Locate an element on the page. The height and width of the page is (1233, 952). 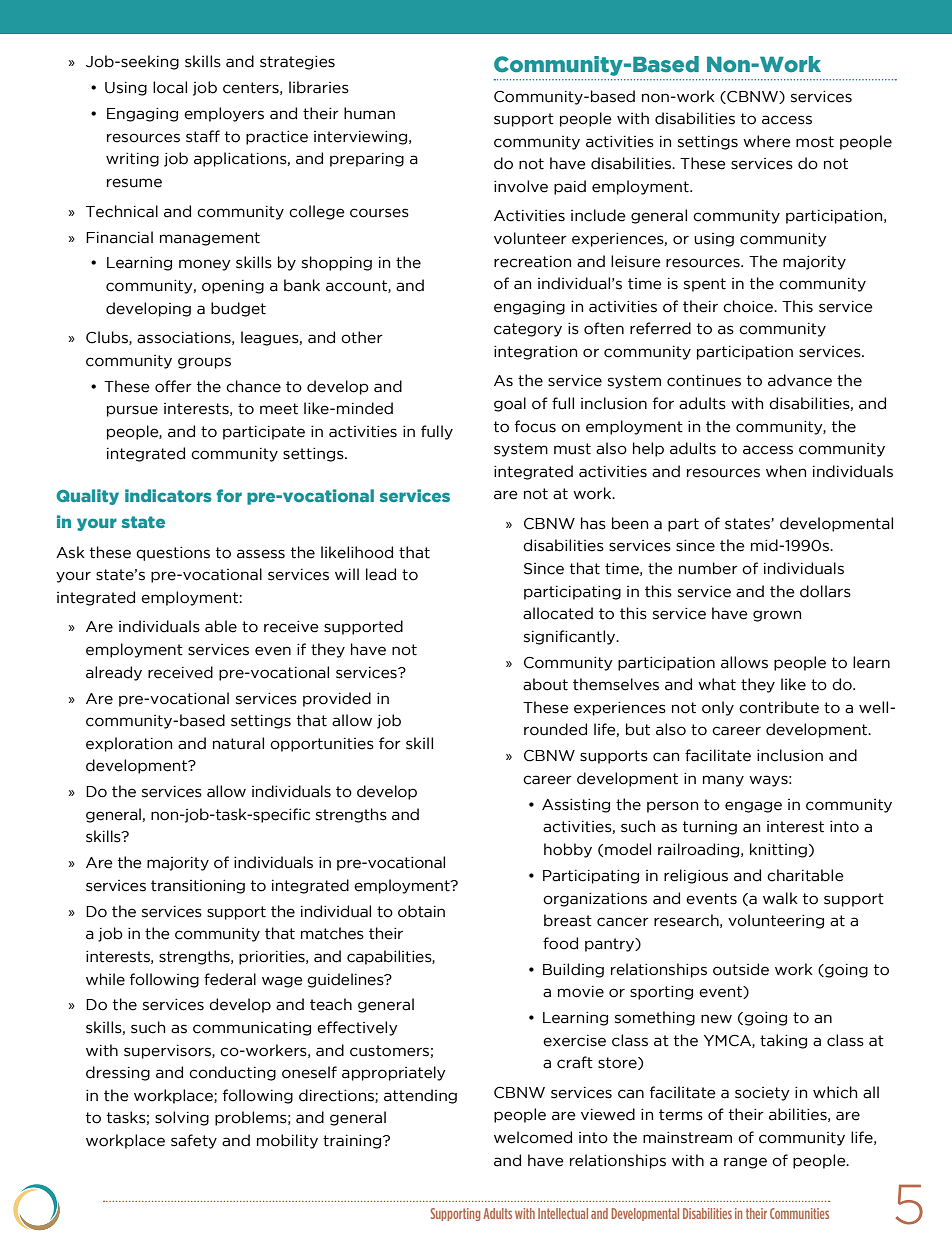
grown is located at coordinates (777, 616).
